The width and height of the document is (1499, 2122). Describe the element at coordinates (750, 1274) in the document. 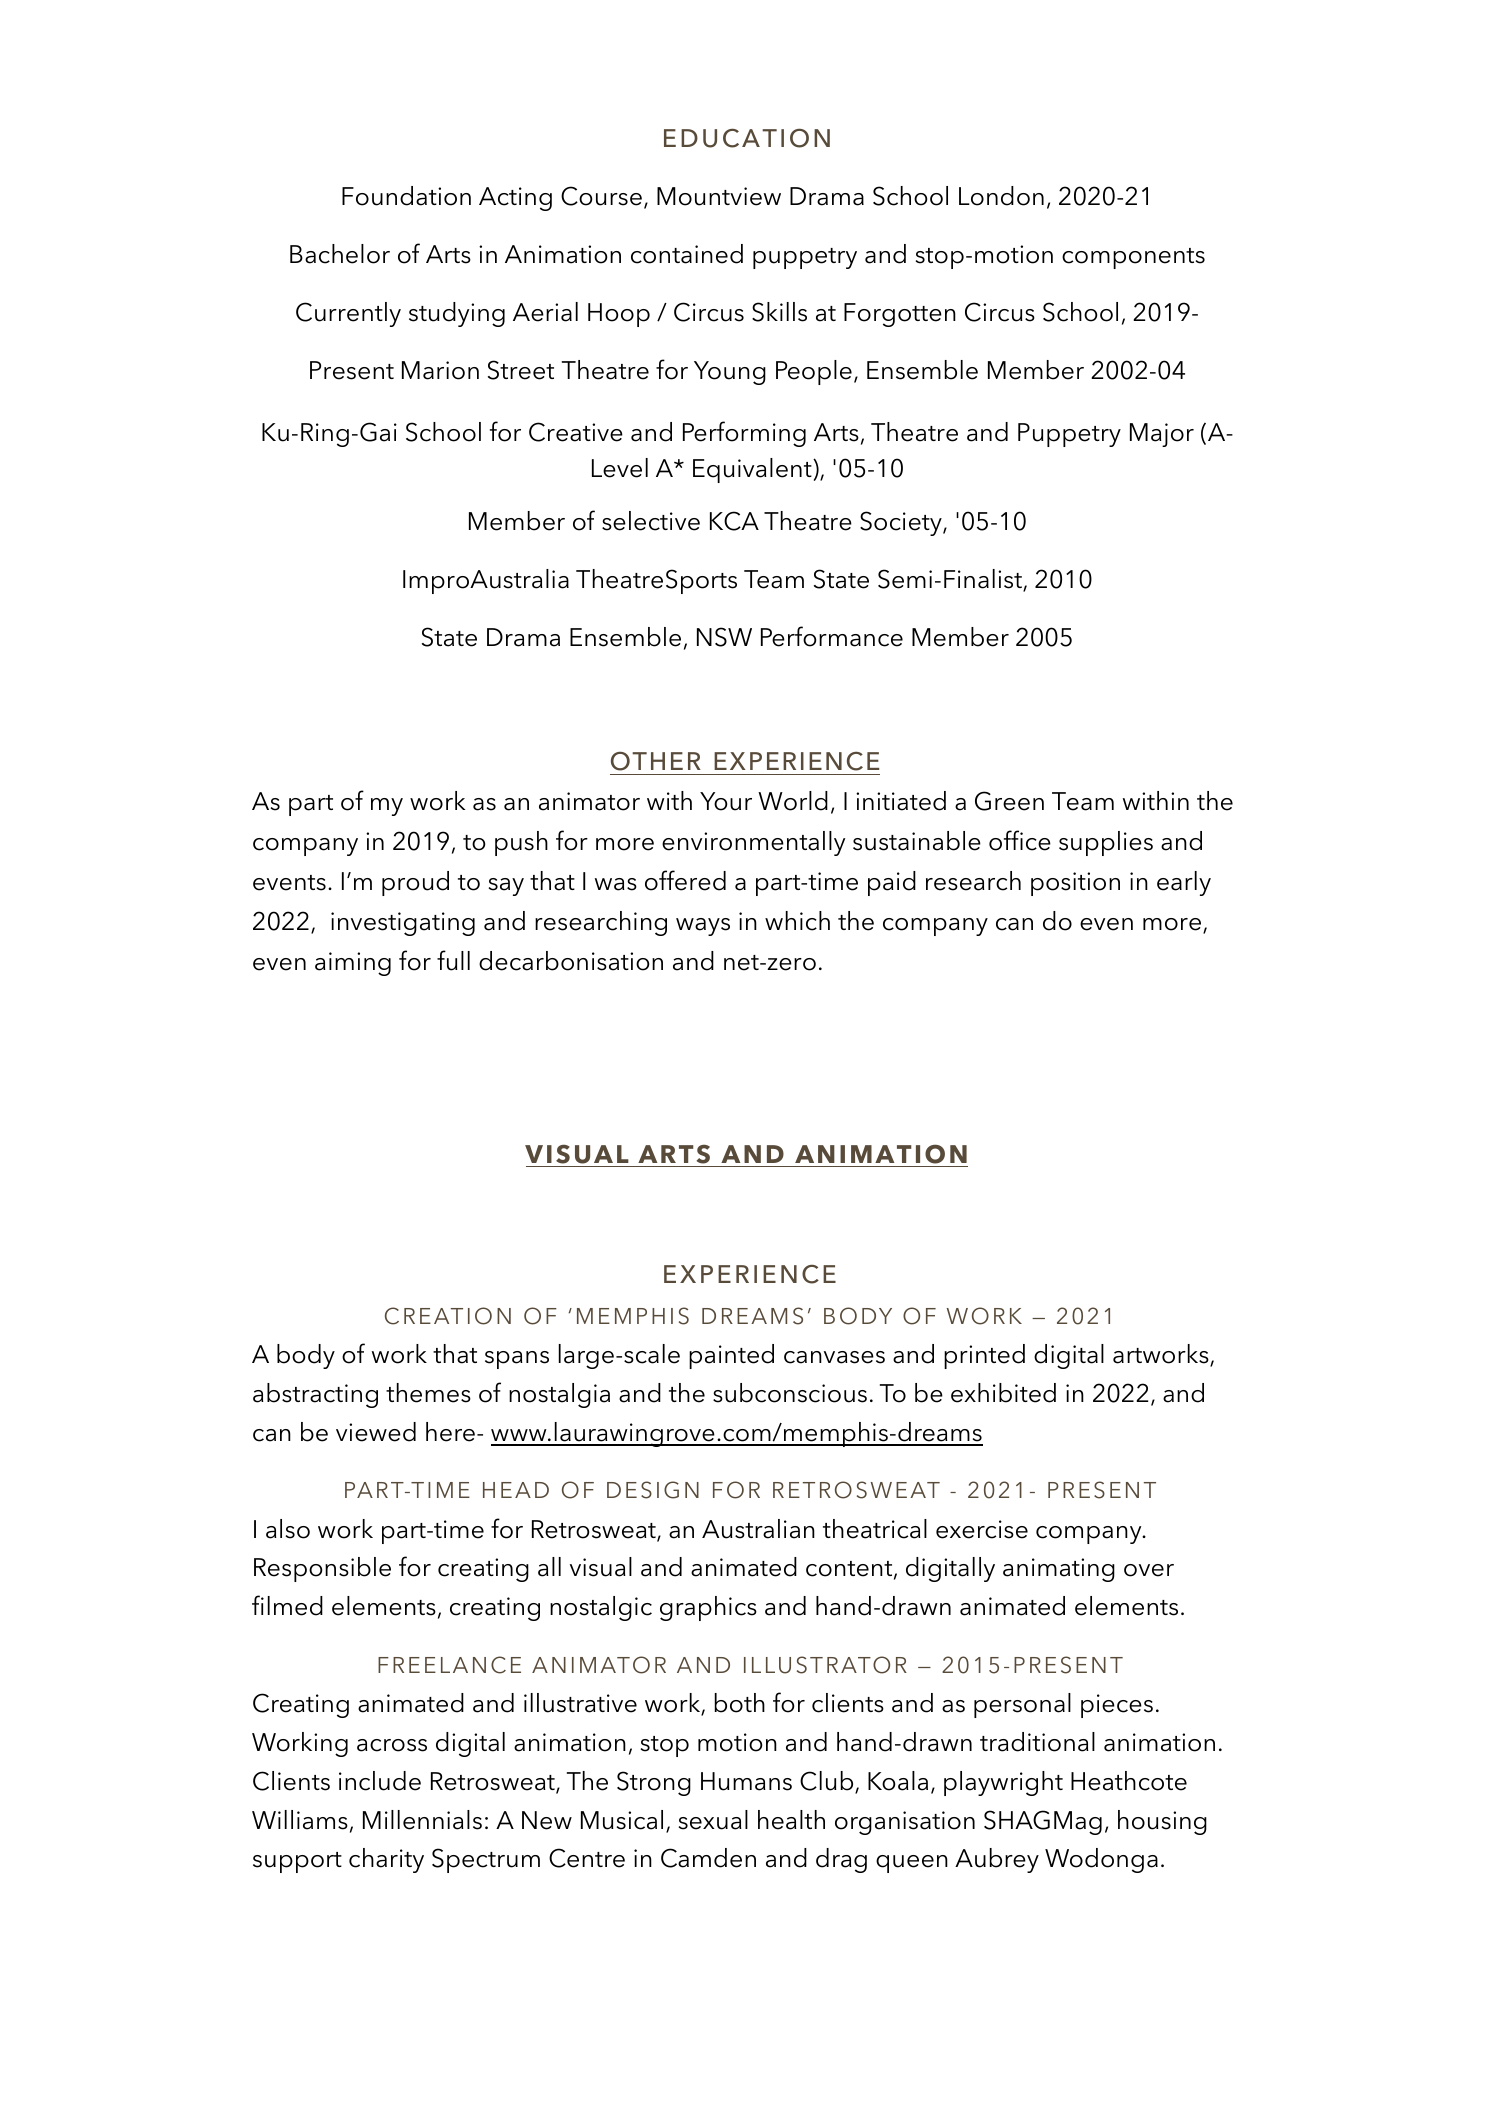

I see `EXPERIENCE` at that location.
